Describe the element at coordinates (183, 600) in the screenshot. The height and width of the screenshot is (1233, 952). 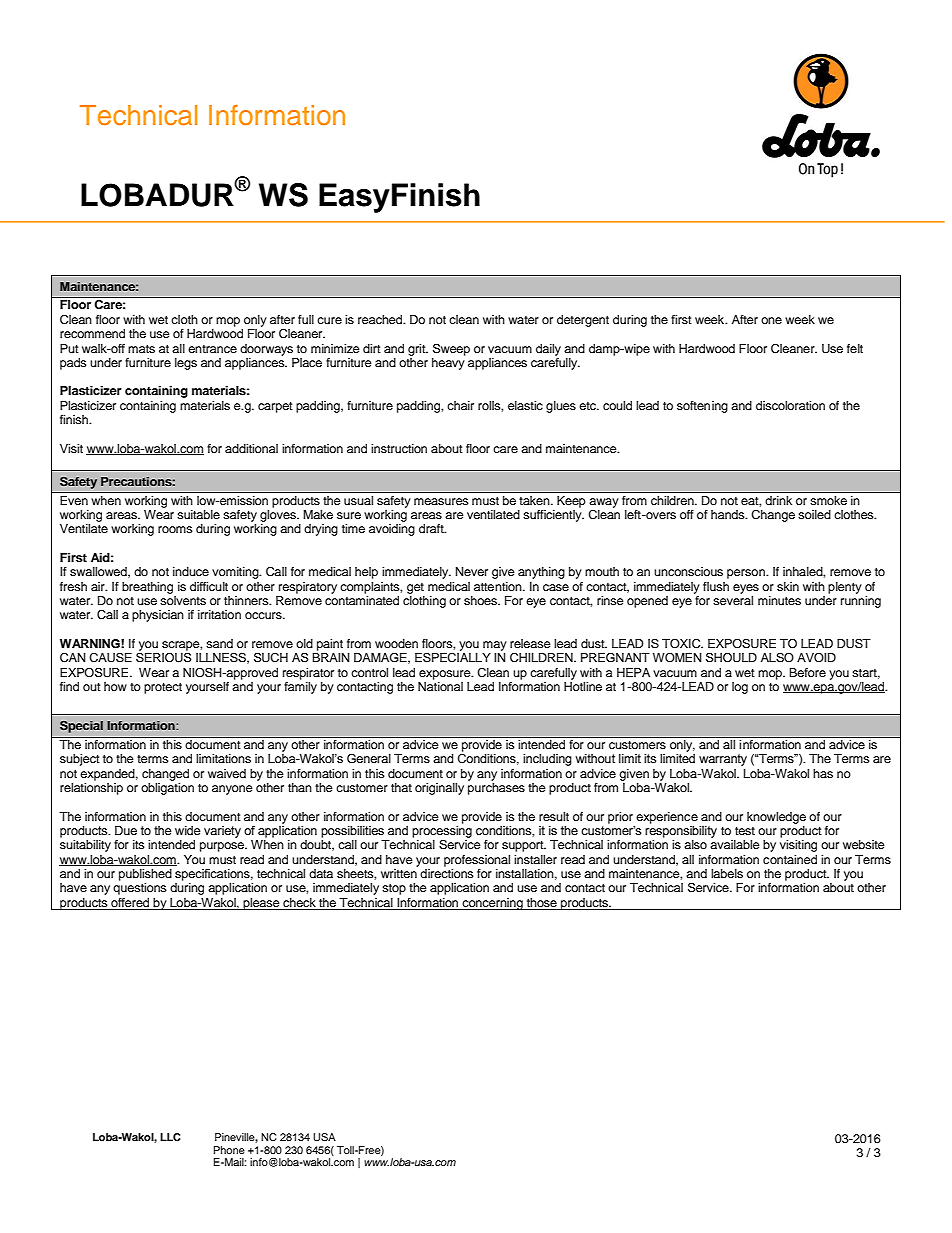
I see `solvents` at that location.
